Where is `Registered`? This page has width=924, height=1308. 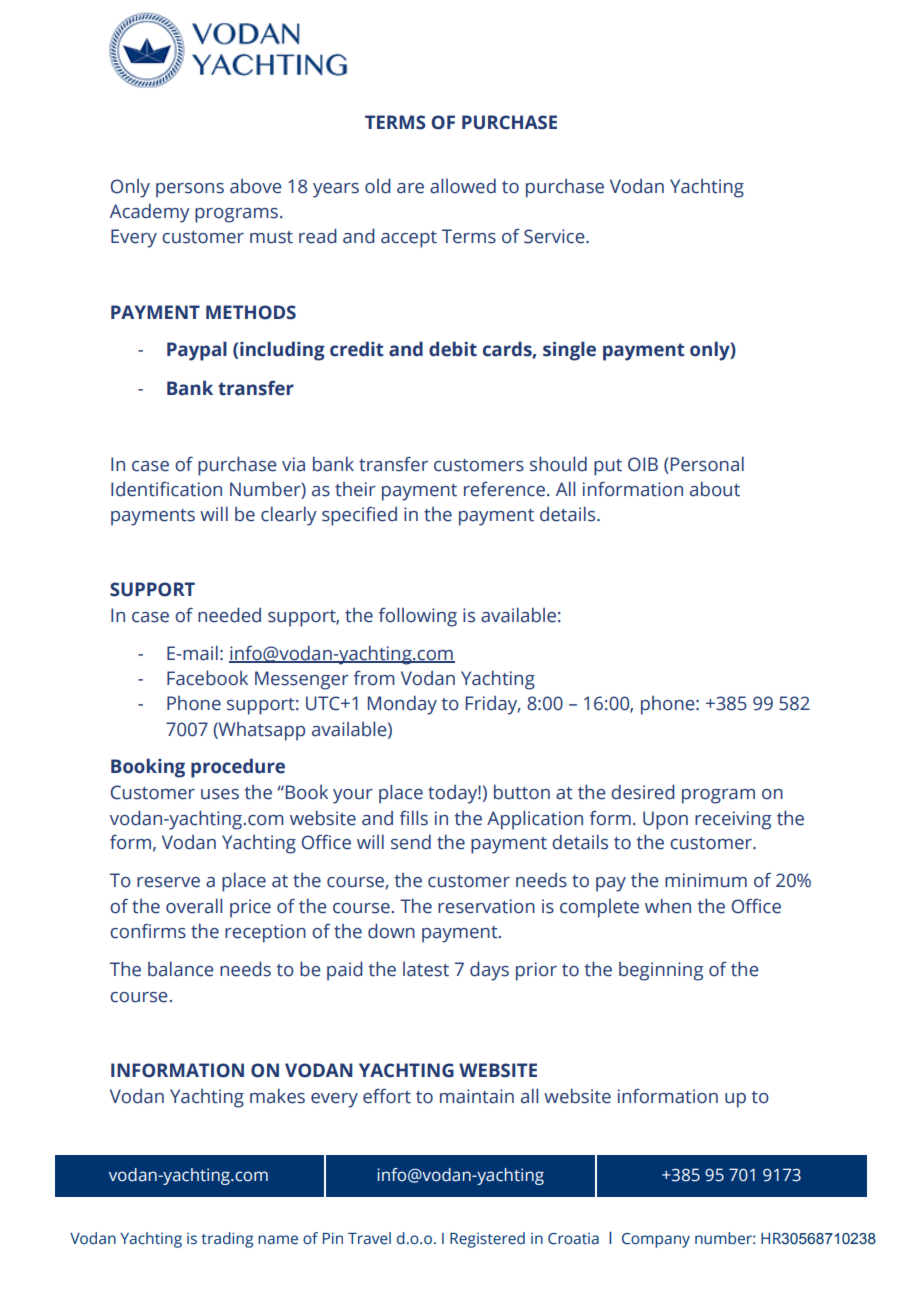
Registered is located at coordinates (487, 1240).
